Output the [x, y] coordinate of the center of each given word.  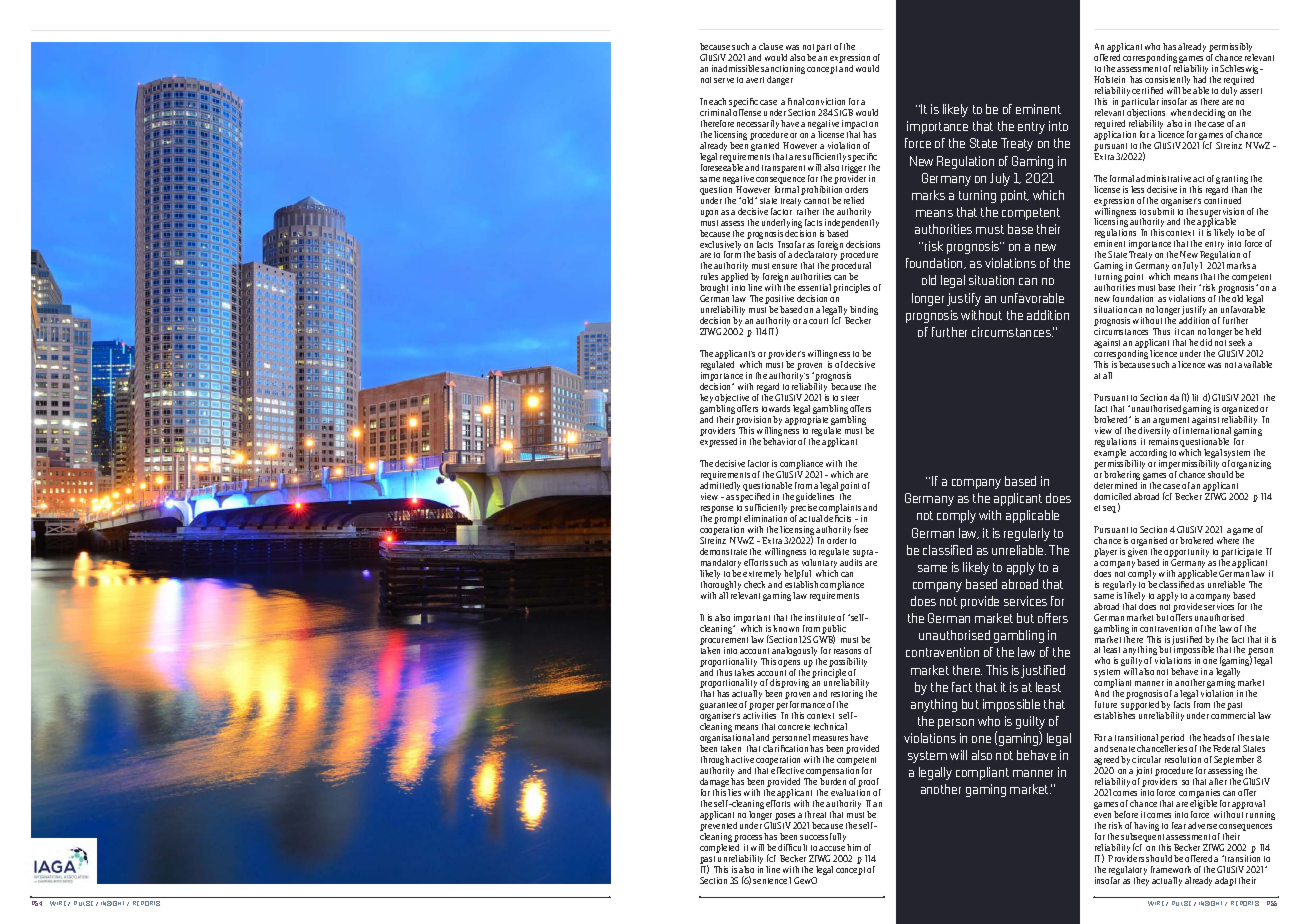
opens [789, 663]
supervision [1222, 213]
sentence [770, 881]
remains [1163, 441]
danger [780, 80]
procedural [851, 268]
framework [1171, 869]
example [1111, 455]
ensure [784, 266]
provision [755, 422]
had [1199, 79]
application [1115, 135]
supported [1140, 707]
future [1106, 704]
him [854, 847]
